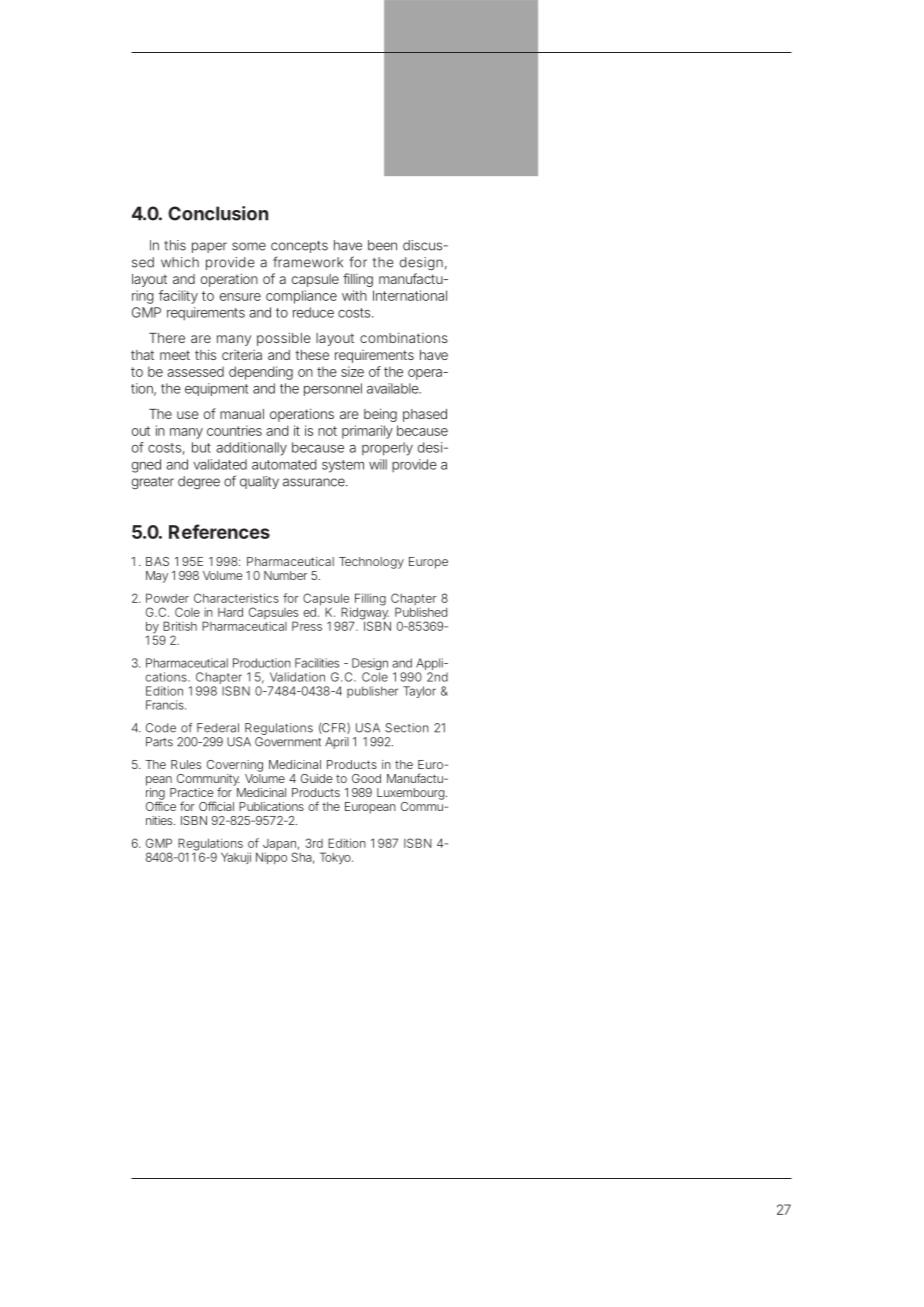  What do you see at coordinates (382, 245) in the screenshot?
I see `been` at bounding box center [382, 245].
